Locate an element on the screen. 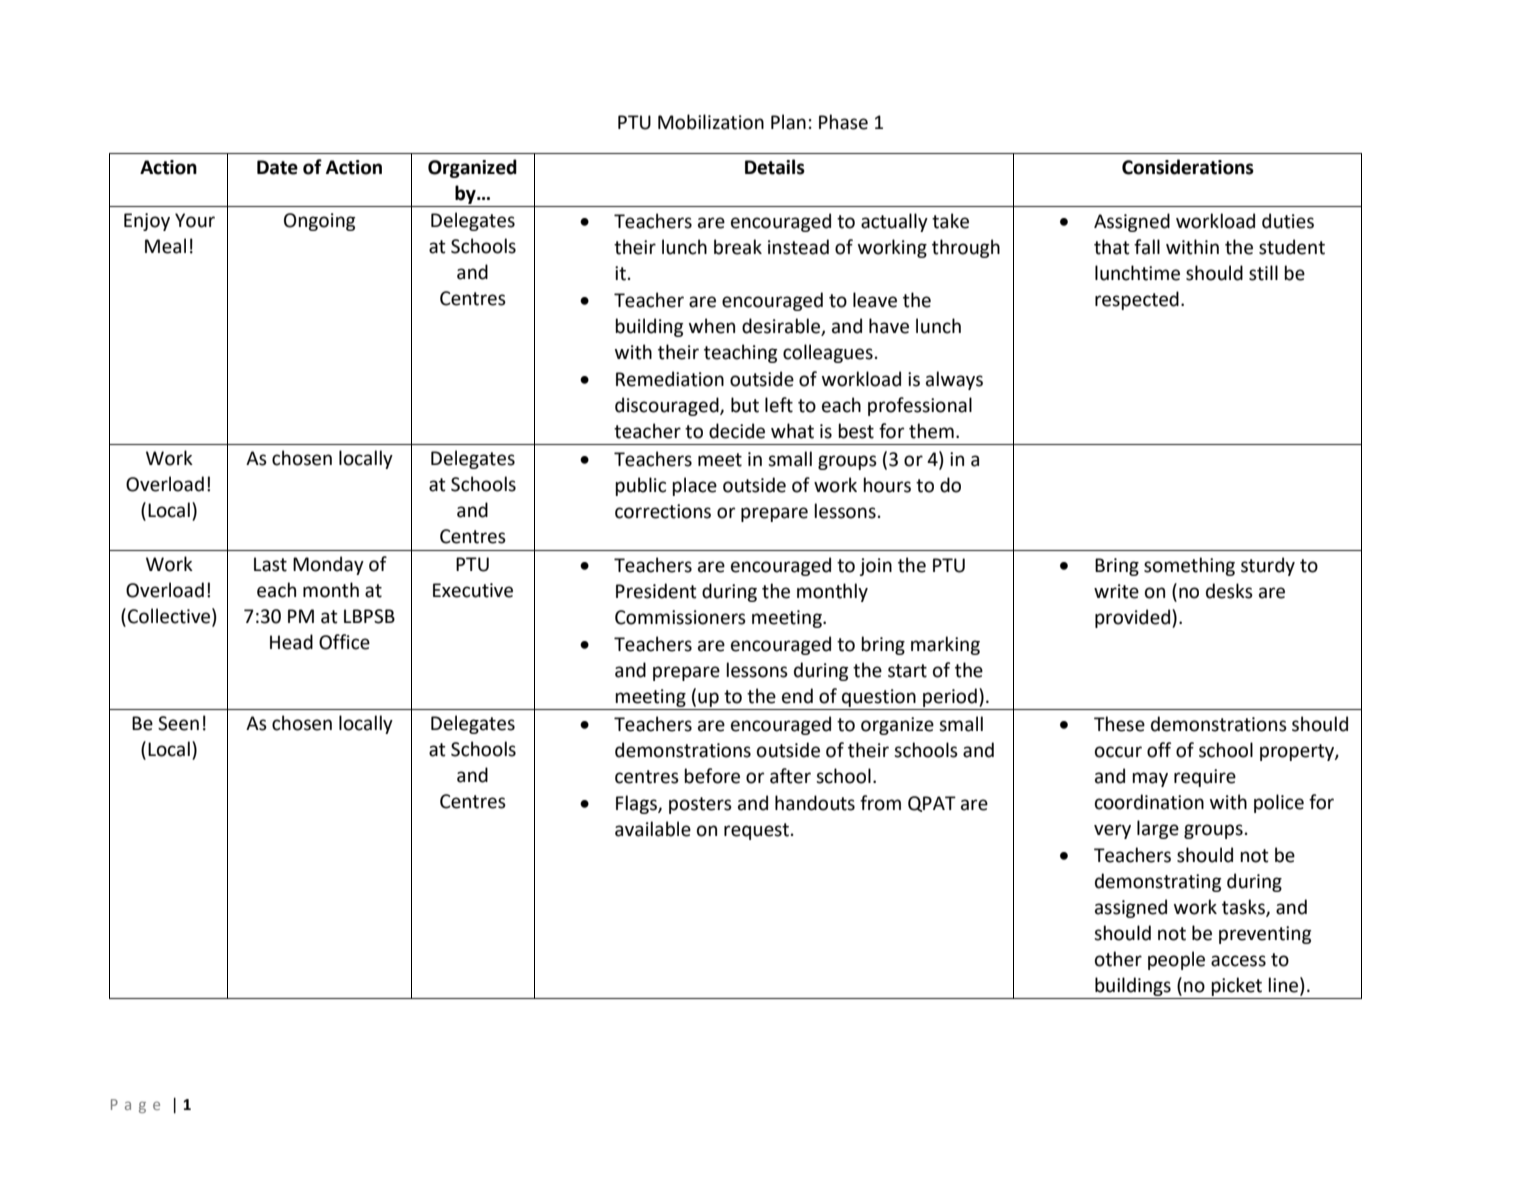 The image size is (1531, 1183). when is located at coordinates (712, 326).
